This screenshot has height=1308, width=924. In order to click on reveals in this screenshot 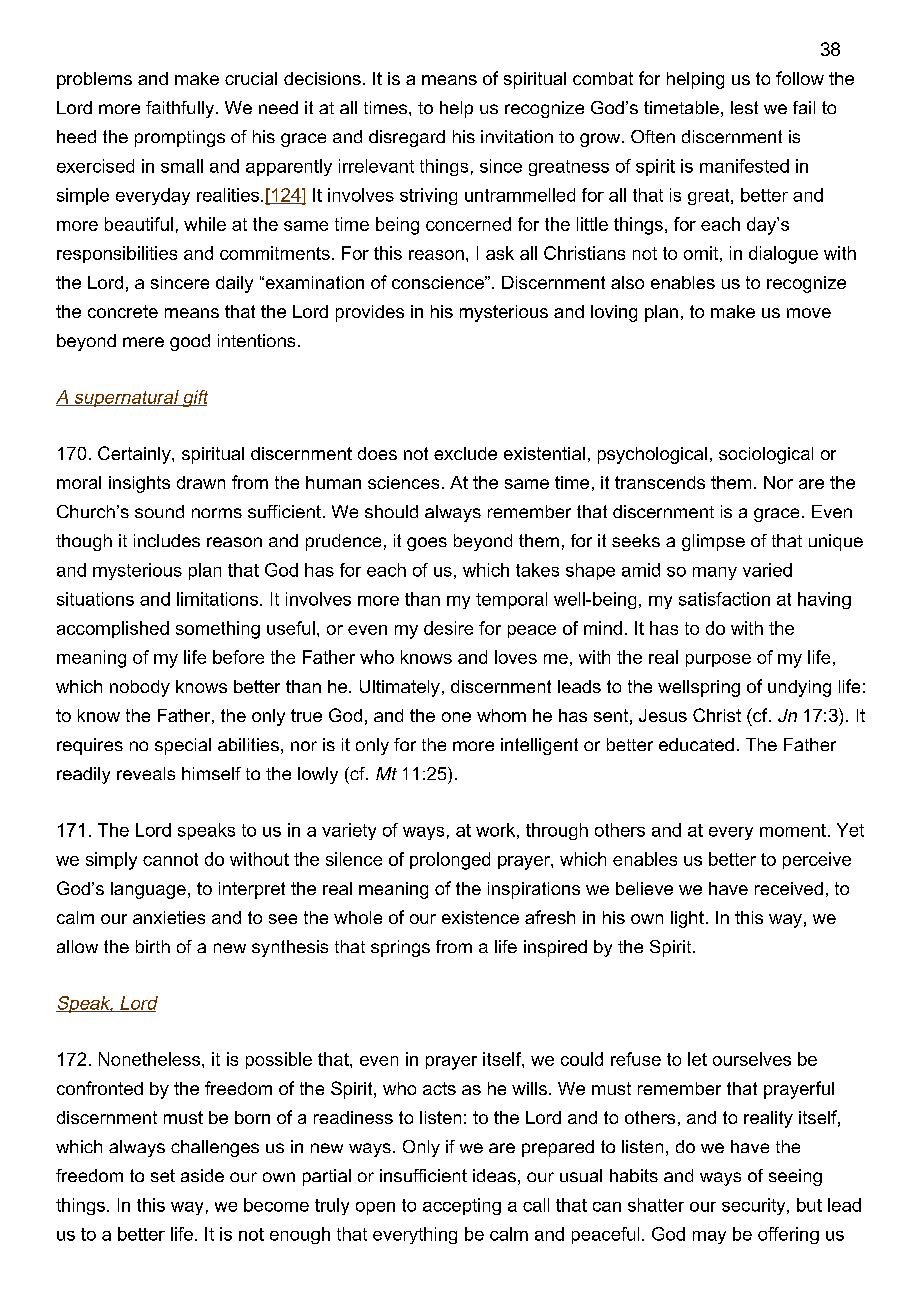, I will do `click(146, 773)`.
